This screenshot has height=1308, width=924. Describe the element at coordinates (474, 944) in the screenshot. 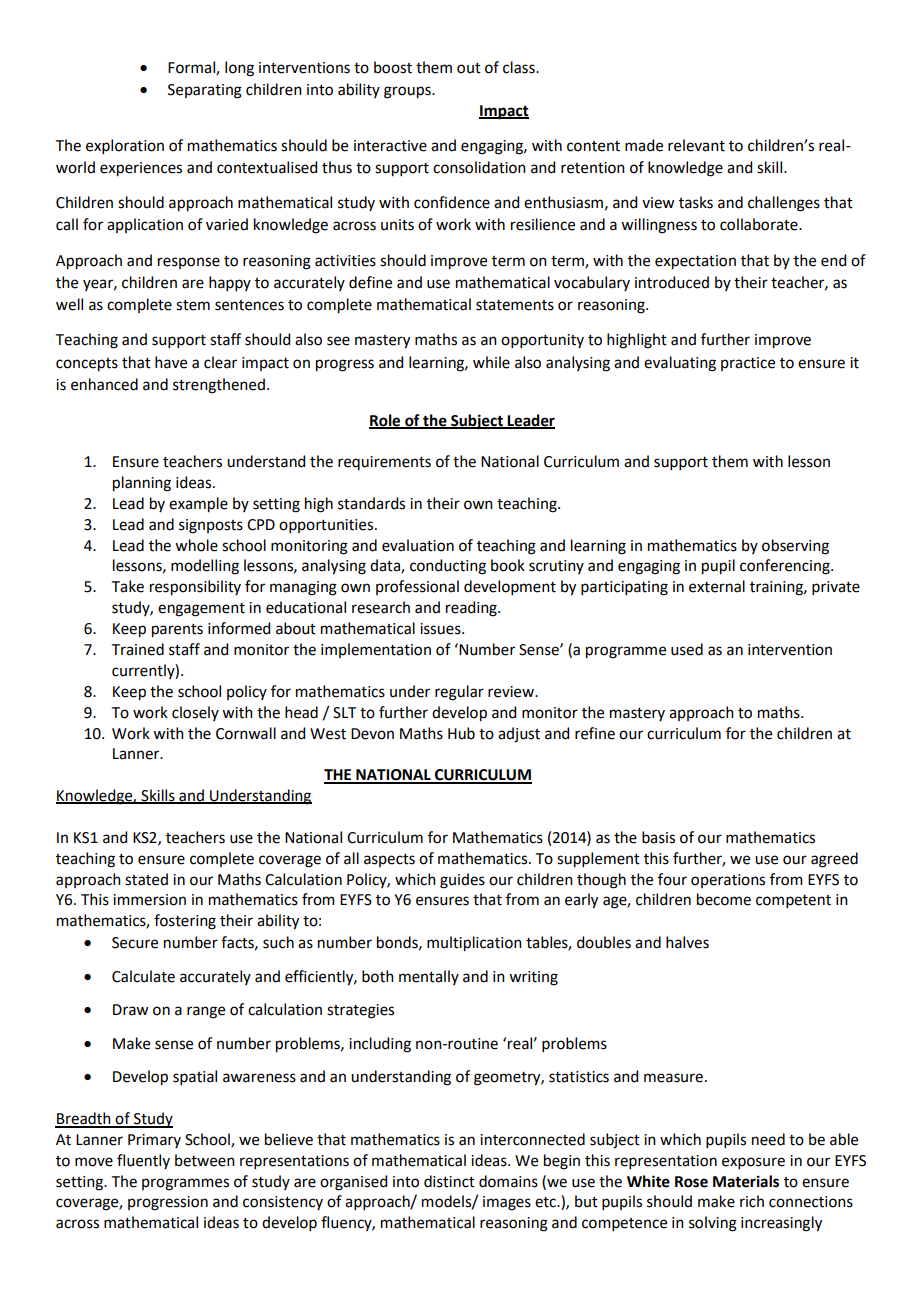

I see `multiplication` at that location.
